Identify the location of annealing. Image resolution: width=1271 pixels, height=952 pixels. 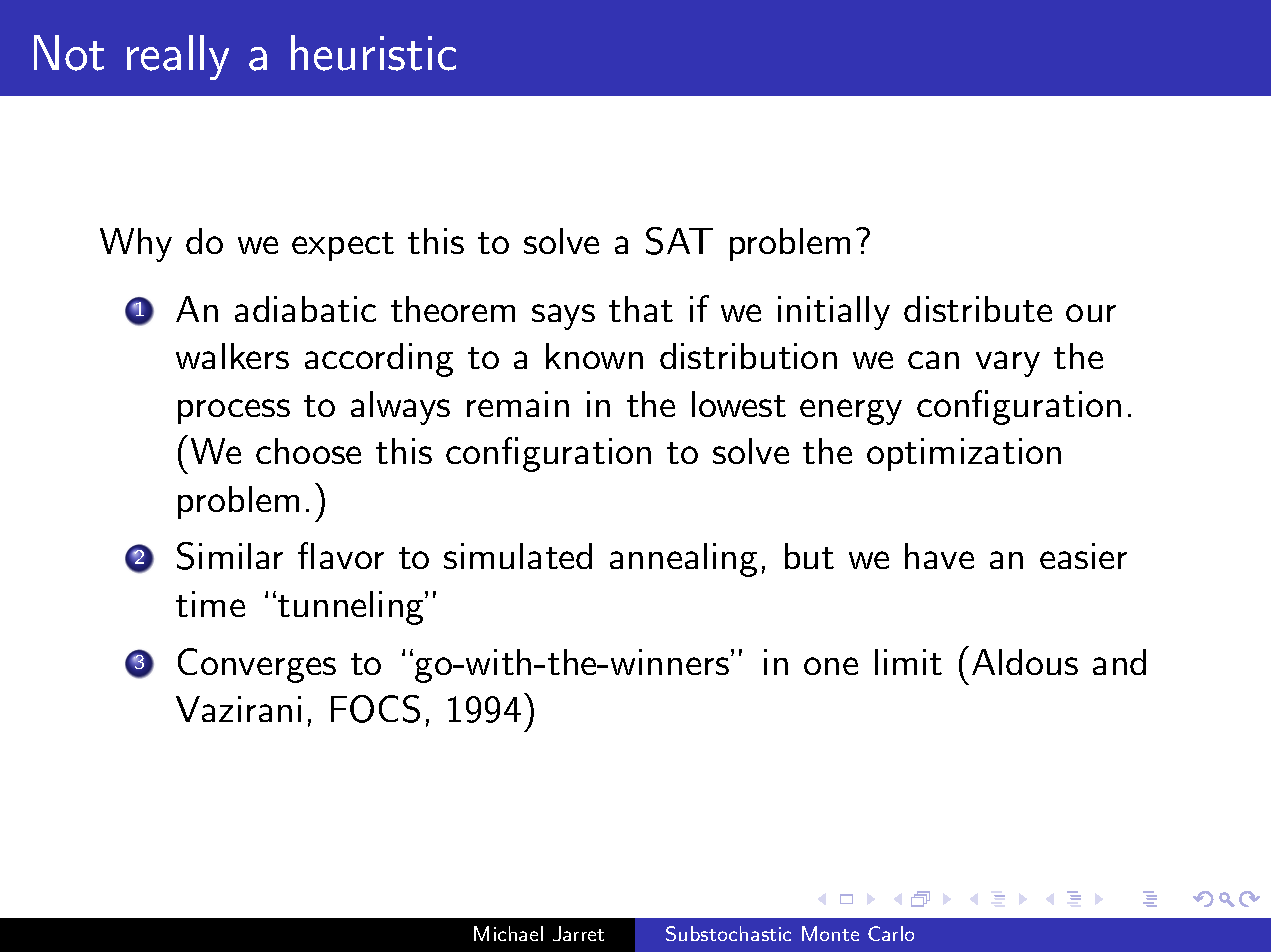
(683, 560).
